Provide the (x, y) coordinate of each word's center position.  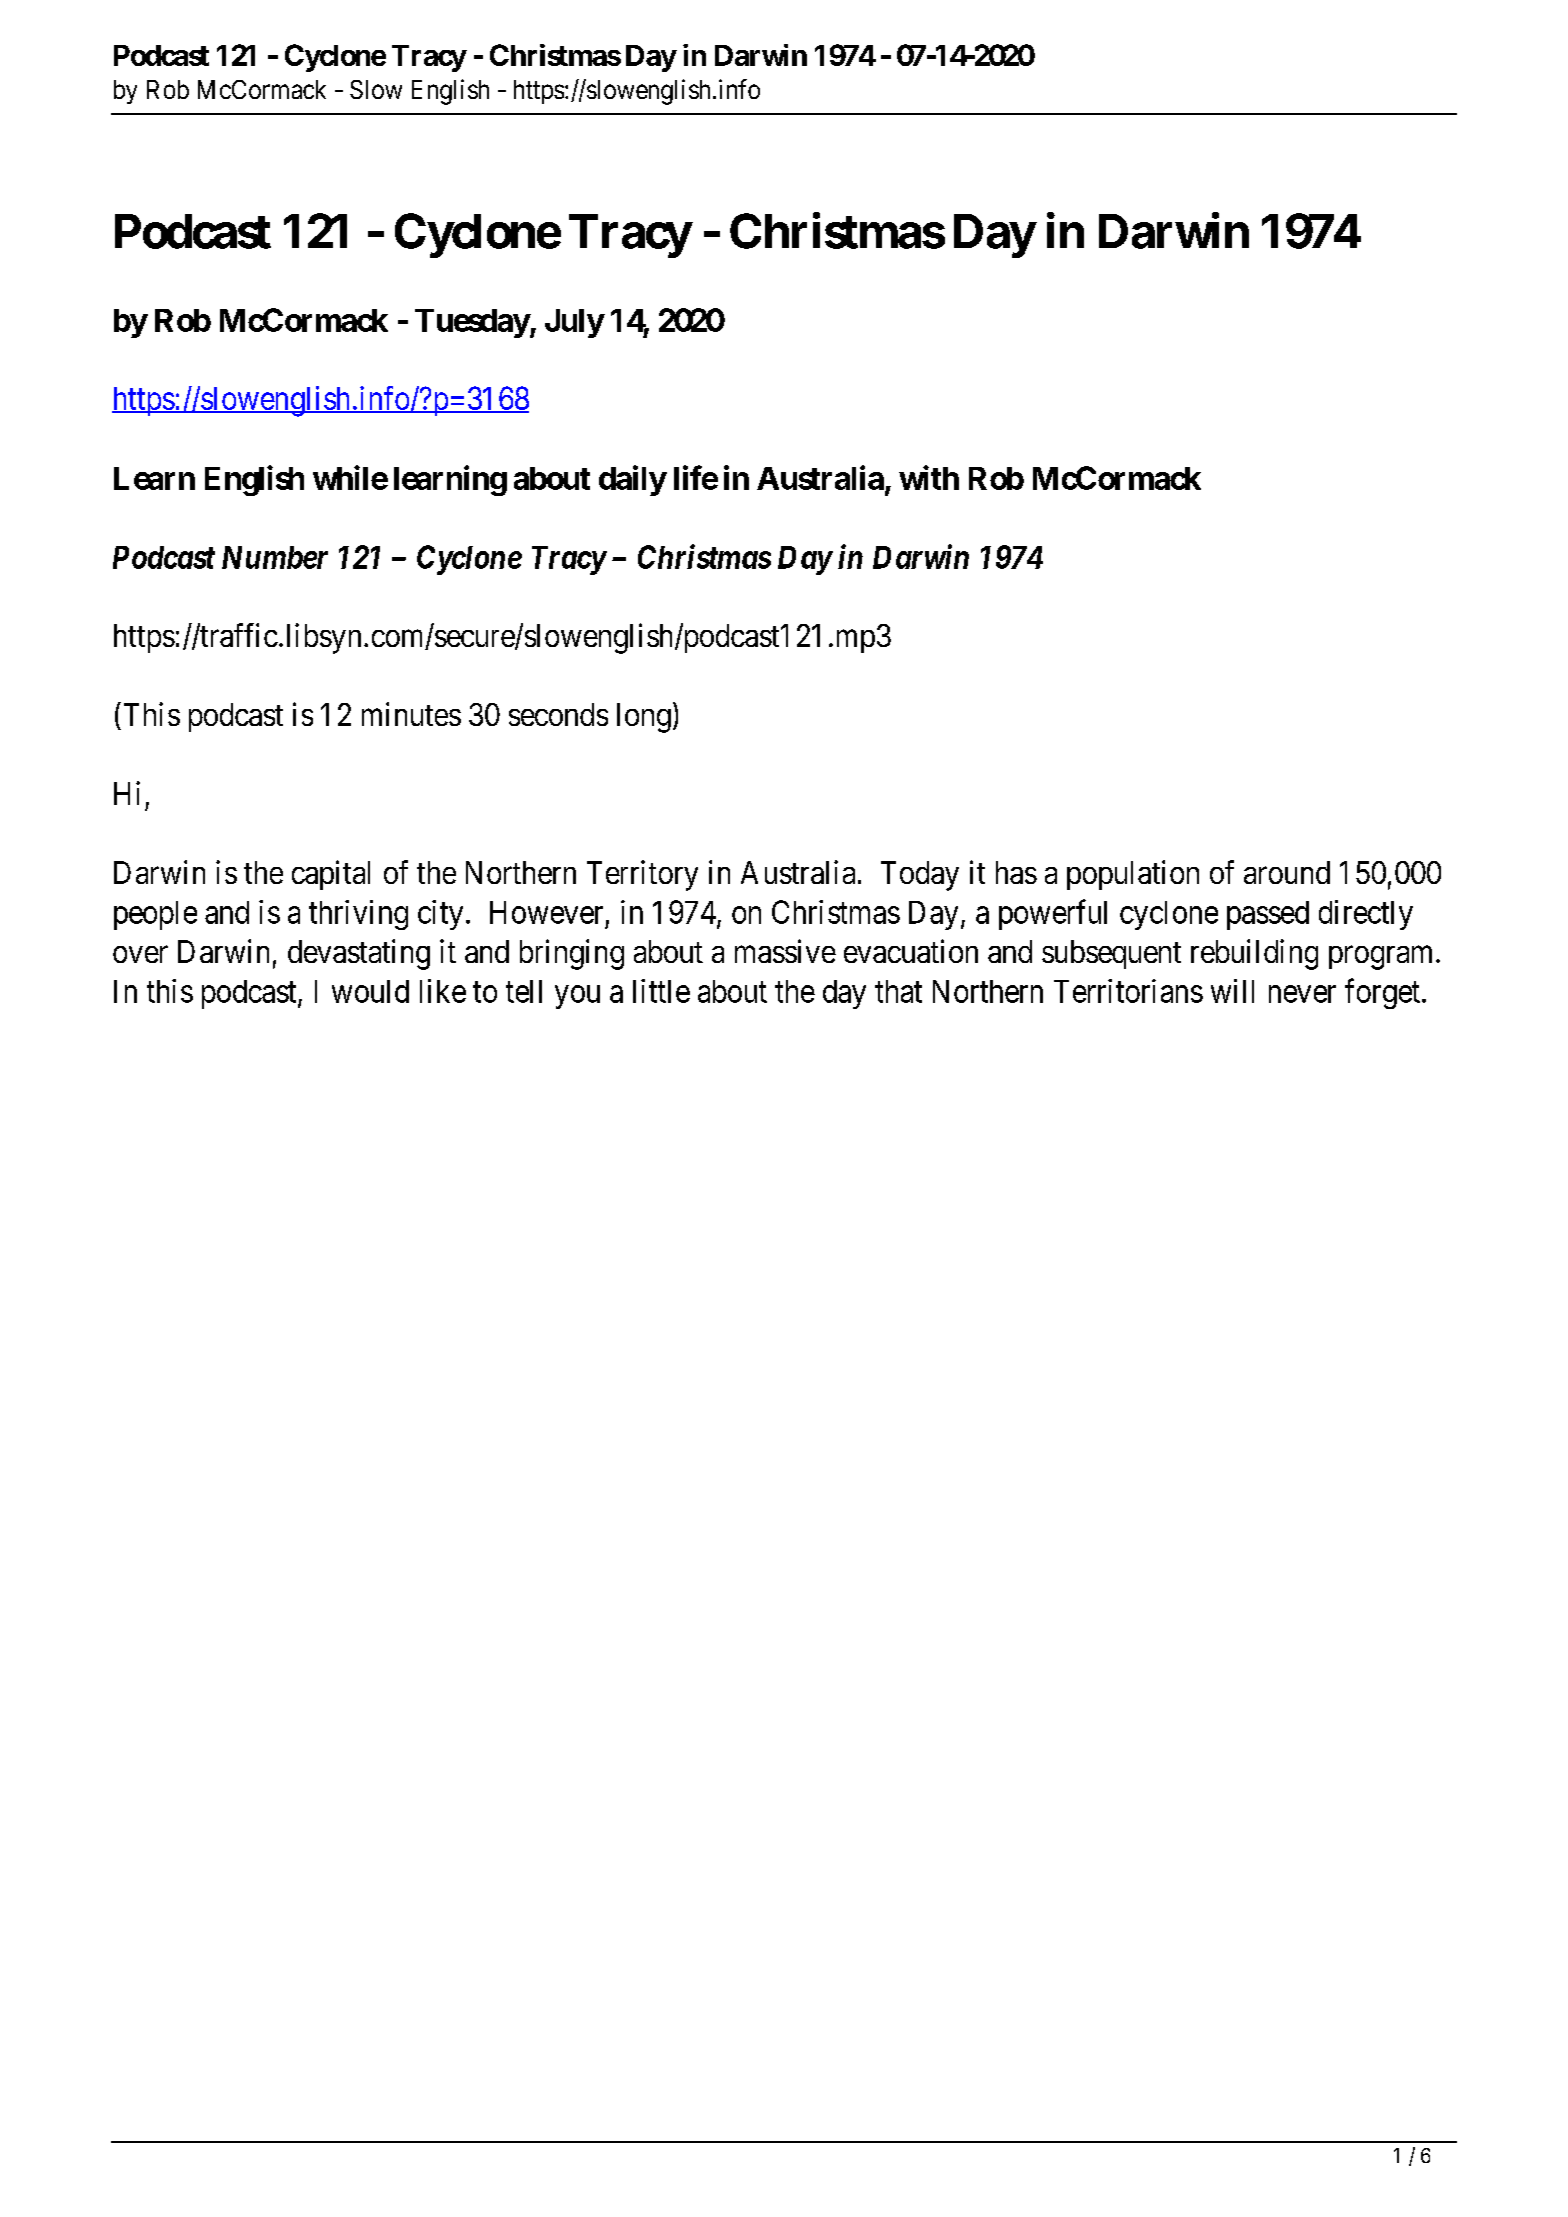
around (1287, 872)
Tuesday (472, 323)
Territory (642, 875)
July (574, 323)
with (929, 477)
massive (785, 951)
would (370, 991)
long (644, 718)
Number (275, 557)
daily (632, 480)
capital (331, 875)
